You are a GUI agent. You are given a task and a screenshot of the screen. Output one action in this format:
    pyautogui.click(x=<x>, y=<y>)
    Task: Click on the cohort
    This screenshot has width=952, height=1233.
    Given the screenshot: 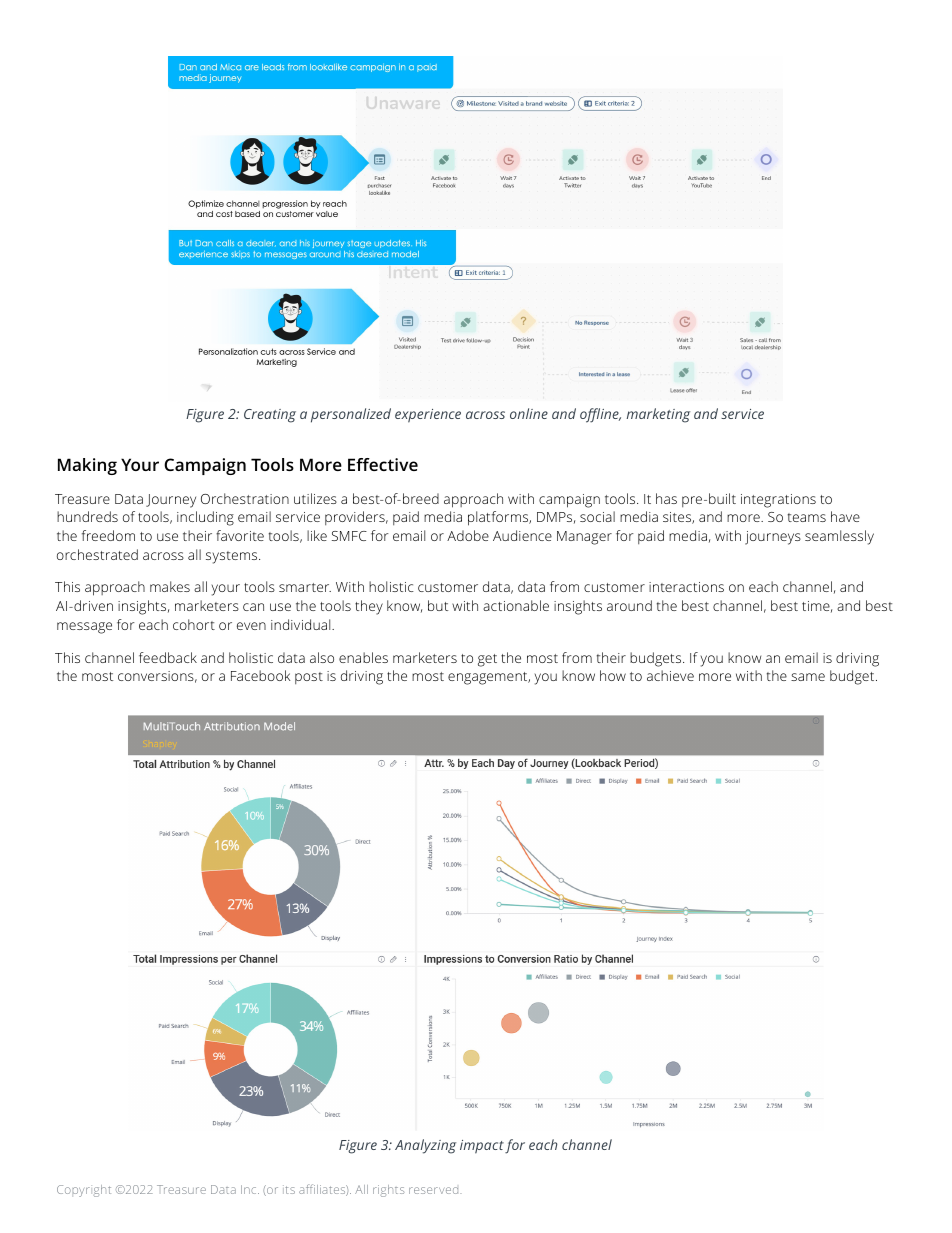 What is the action you would take?
    pyautogui.click(x=194, y=624)
